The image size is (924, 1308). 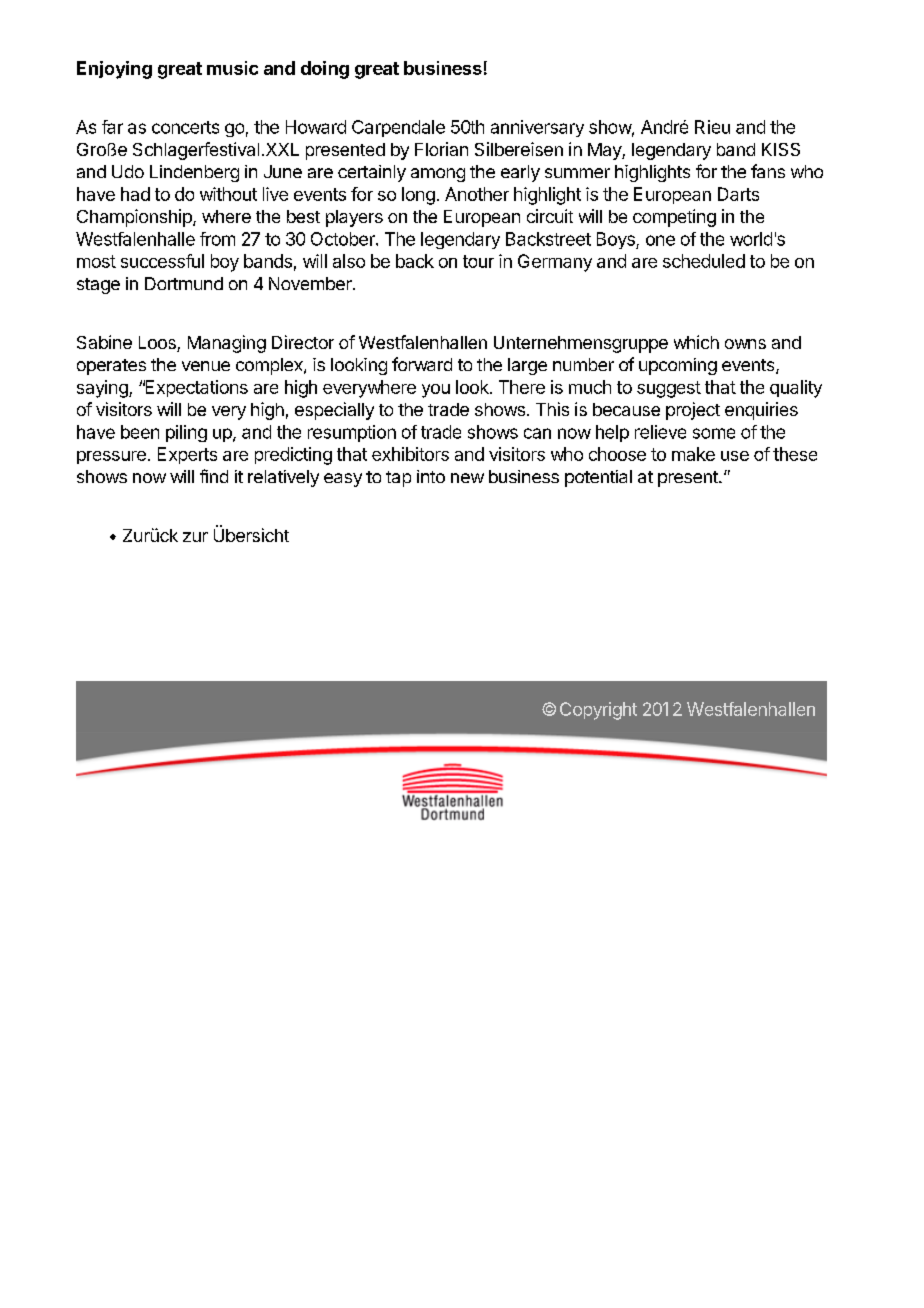 What do you see at coordinates (436, 391) in the screenshot?
I see `you` at bounding box center [436, 391].
